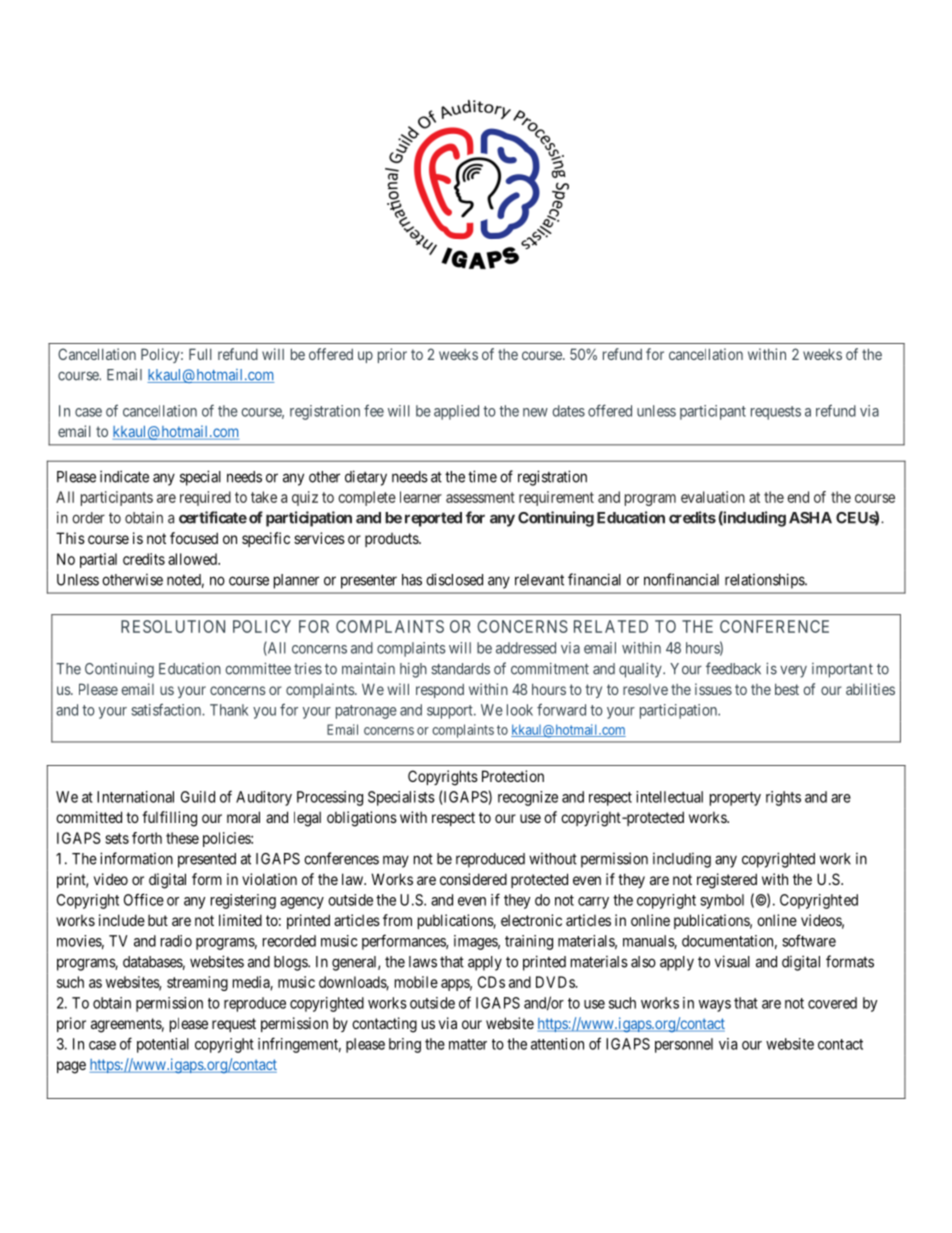  Describe the element at coordinates (765, 581) in the document. I see `relationships` at that location.
